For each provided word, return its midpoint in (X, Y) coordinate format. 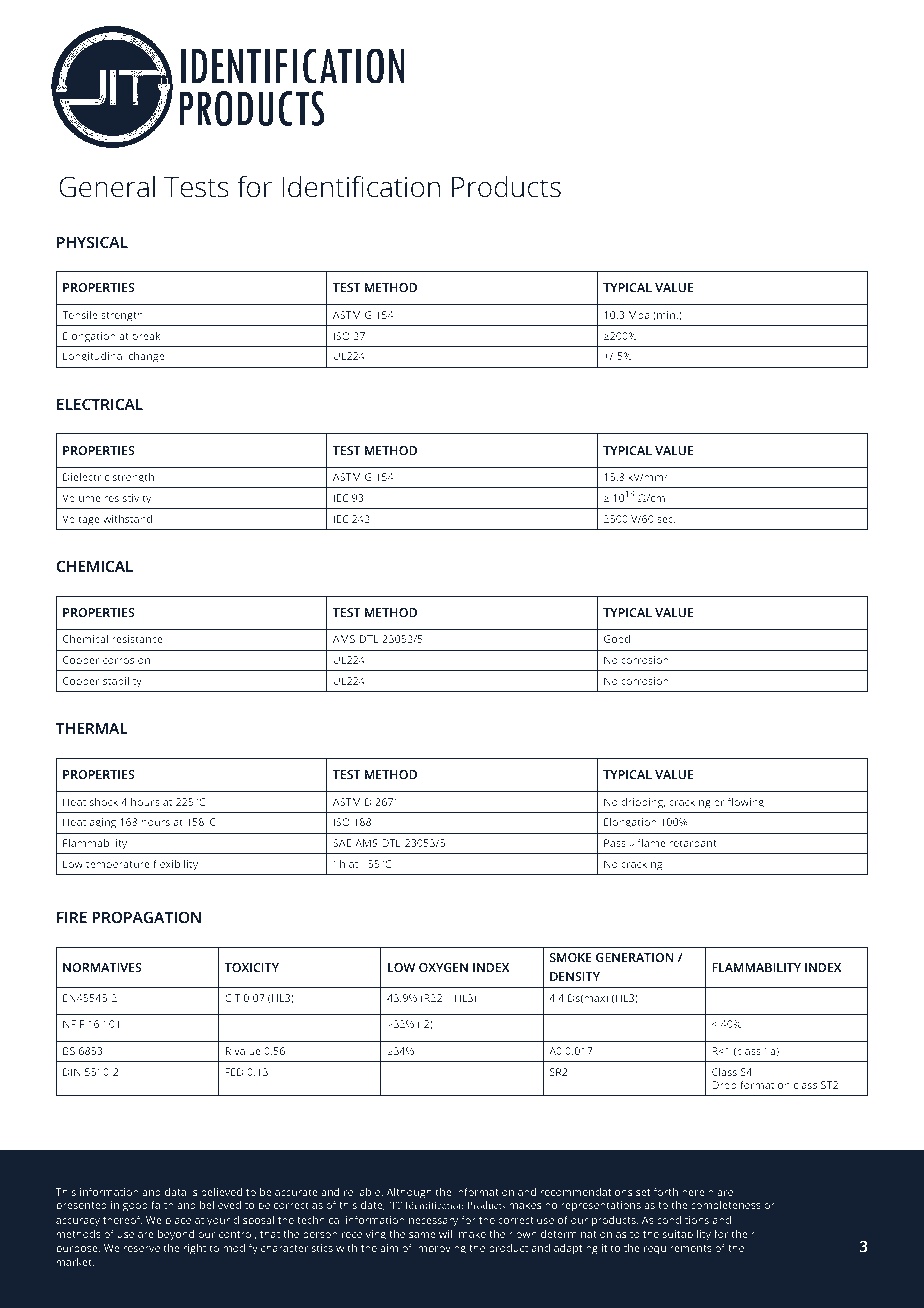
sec (666, 520)
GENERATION (635, 957)
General (107, 187)
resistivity (127, 499)
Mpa (639, 316)
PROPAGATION (146, 917)
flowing (746, 803)
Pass (615, 843)
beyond (176, 1235)
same (422, 1235)
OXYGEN (443, 967)
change (146, 357)
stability (122, 682)
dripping (643, 803)
